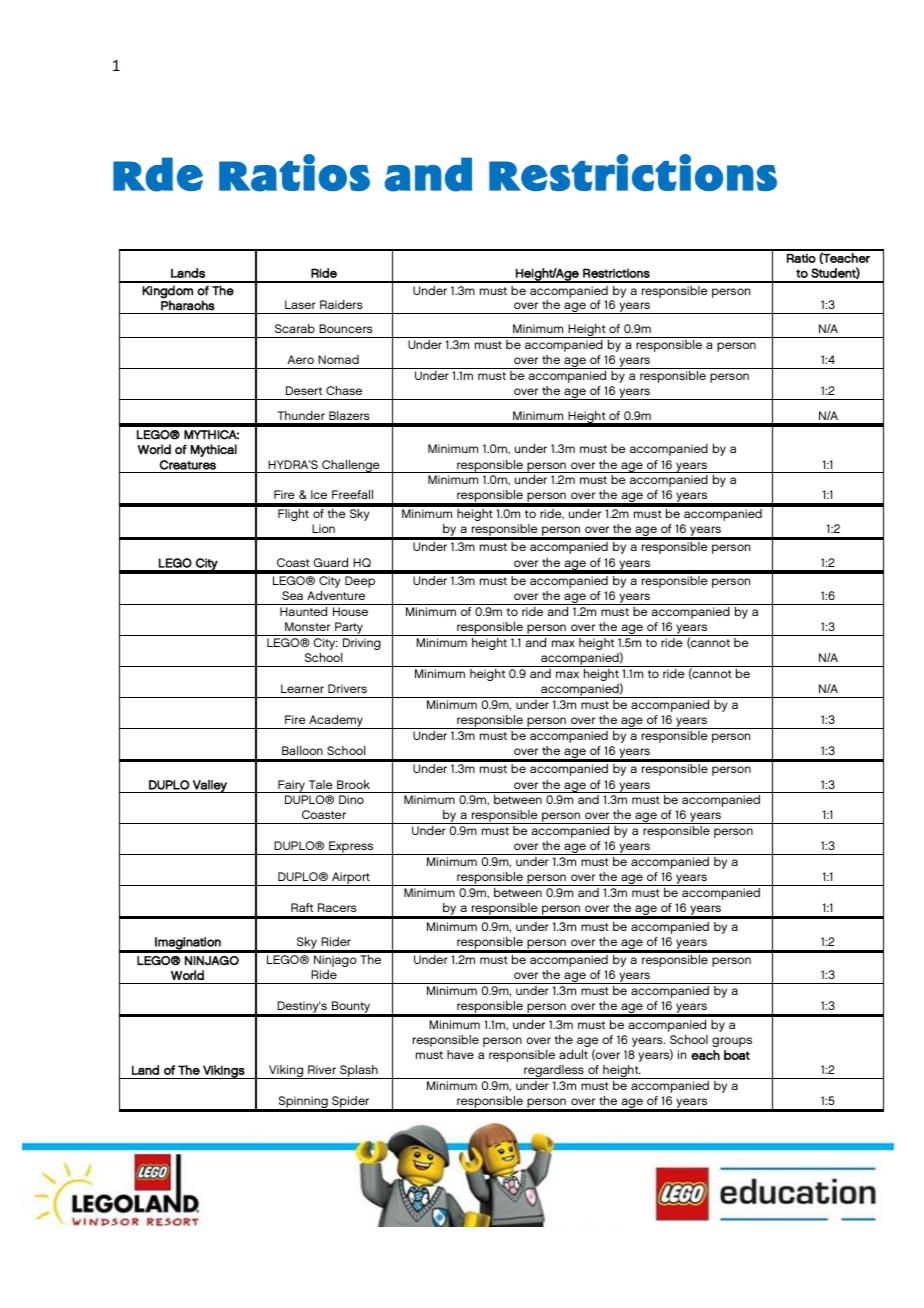 The height and width of the page is (1308, 924). Describe the element at coordinates (351, 466) in the page. I see `Challenge` at that location.
